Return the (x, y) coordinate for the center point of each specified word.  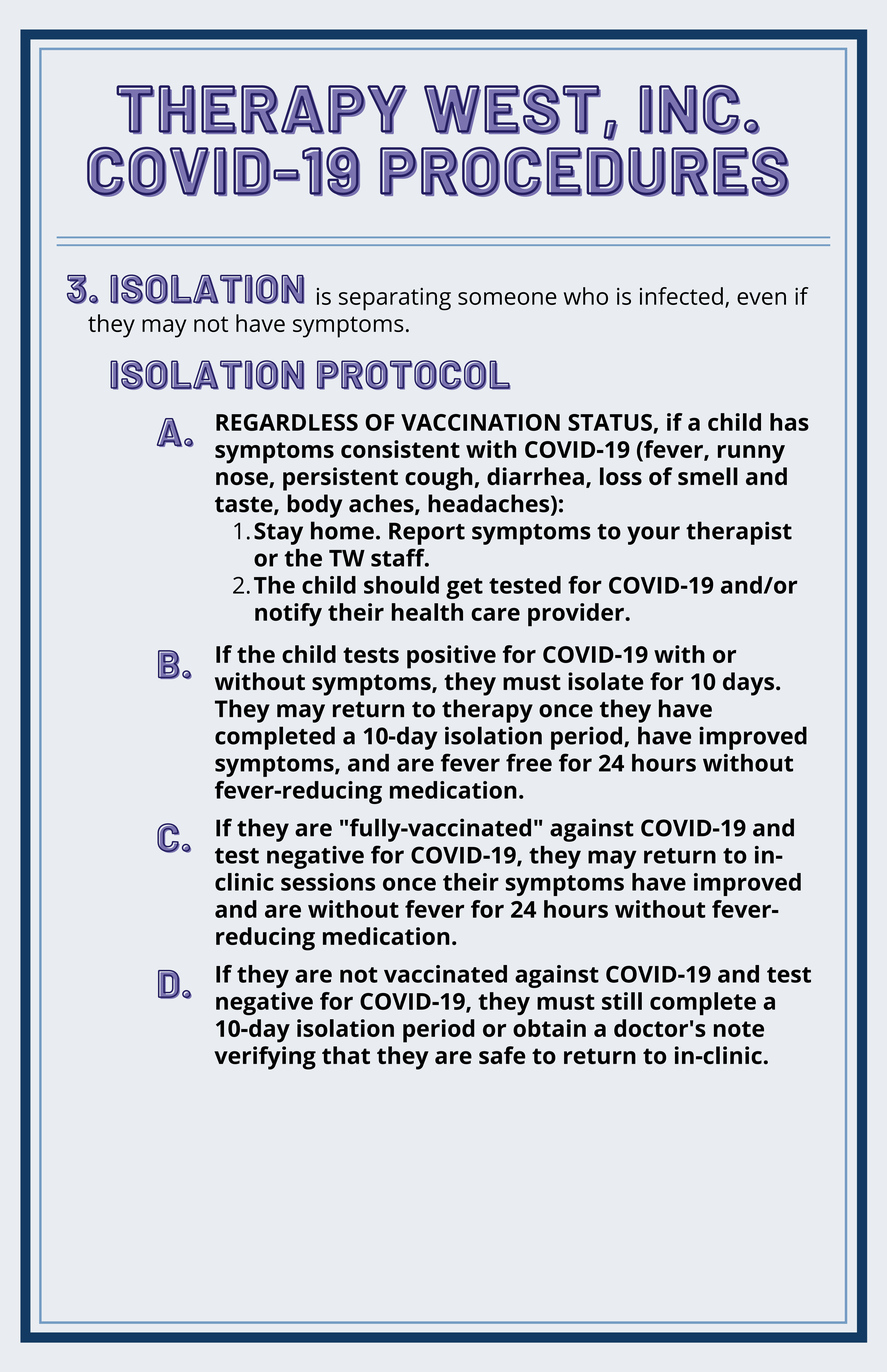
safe (502, 1055)
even (761, 298)
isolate (606, 681)
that (346, 1055)
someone (507, 298)
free (529, 762)
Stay (278, 533)
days (748, 684)
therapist (739, 533)
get (464, 588)
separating (395, 299)
